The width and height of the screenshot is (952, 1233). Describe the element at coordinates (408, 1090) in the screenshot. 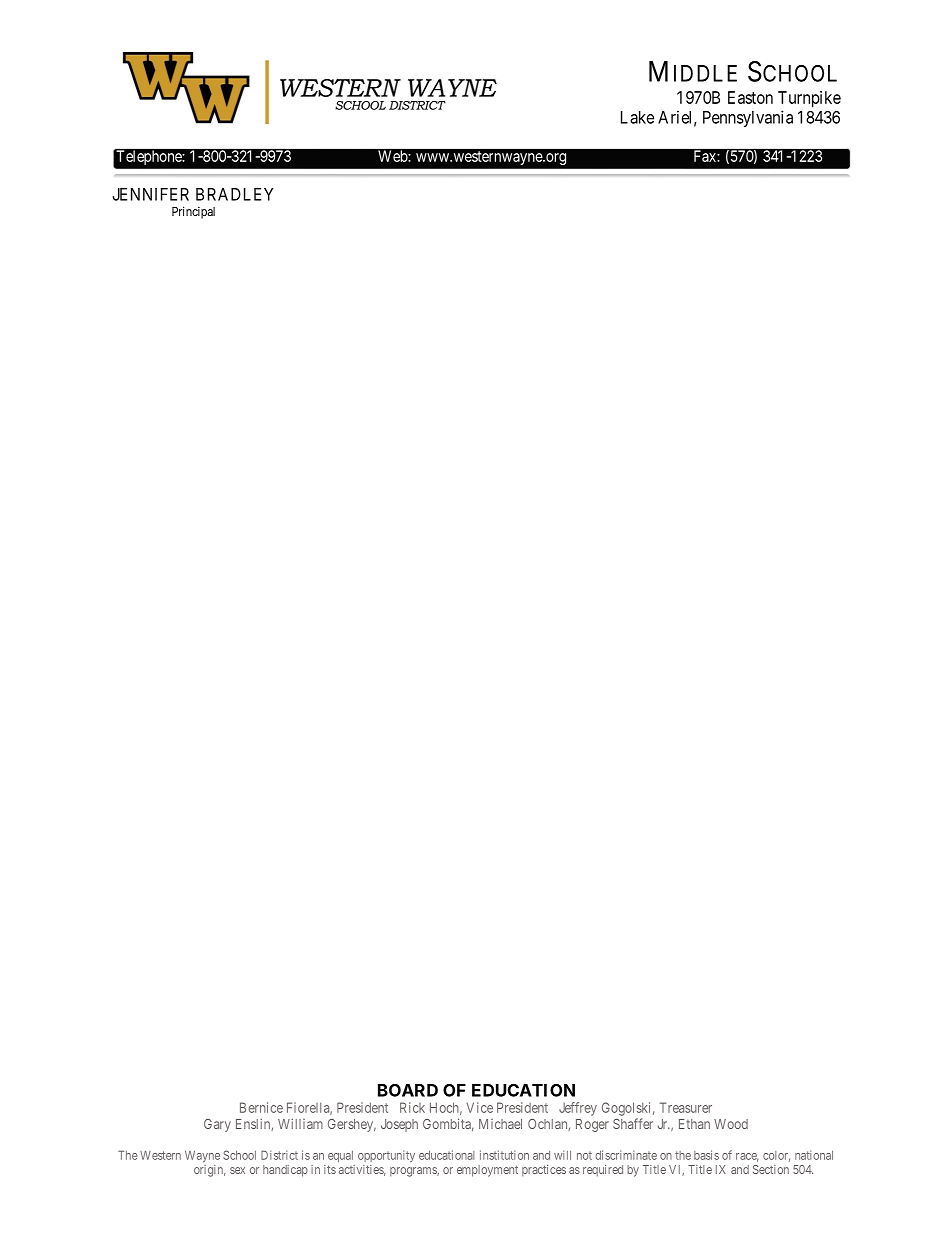

I see `BOARD` at that location.
